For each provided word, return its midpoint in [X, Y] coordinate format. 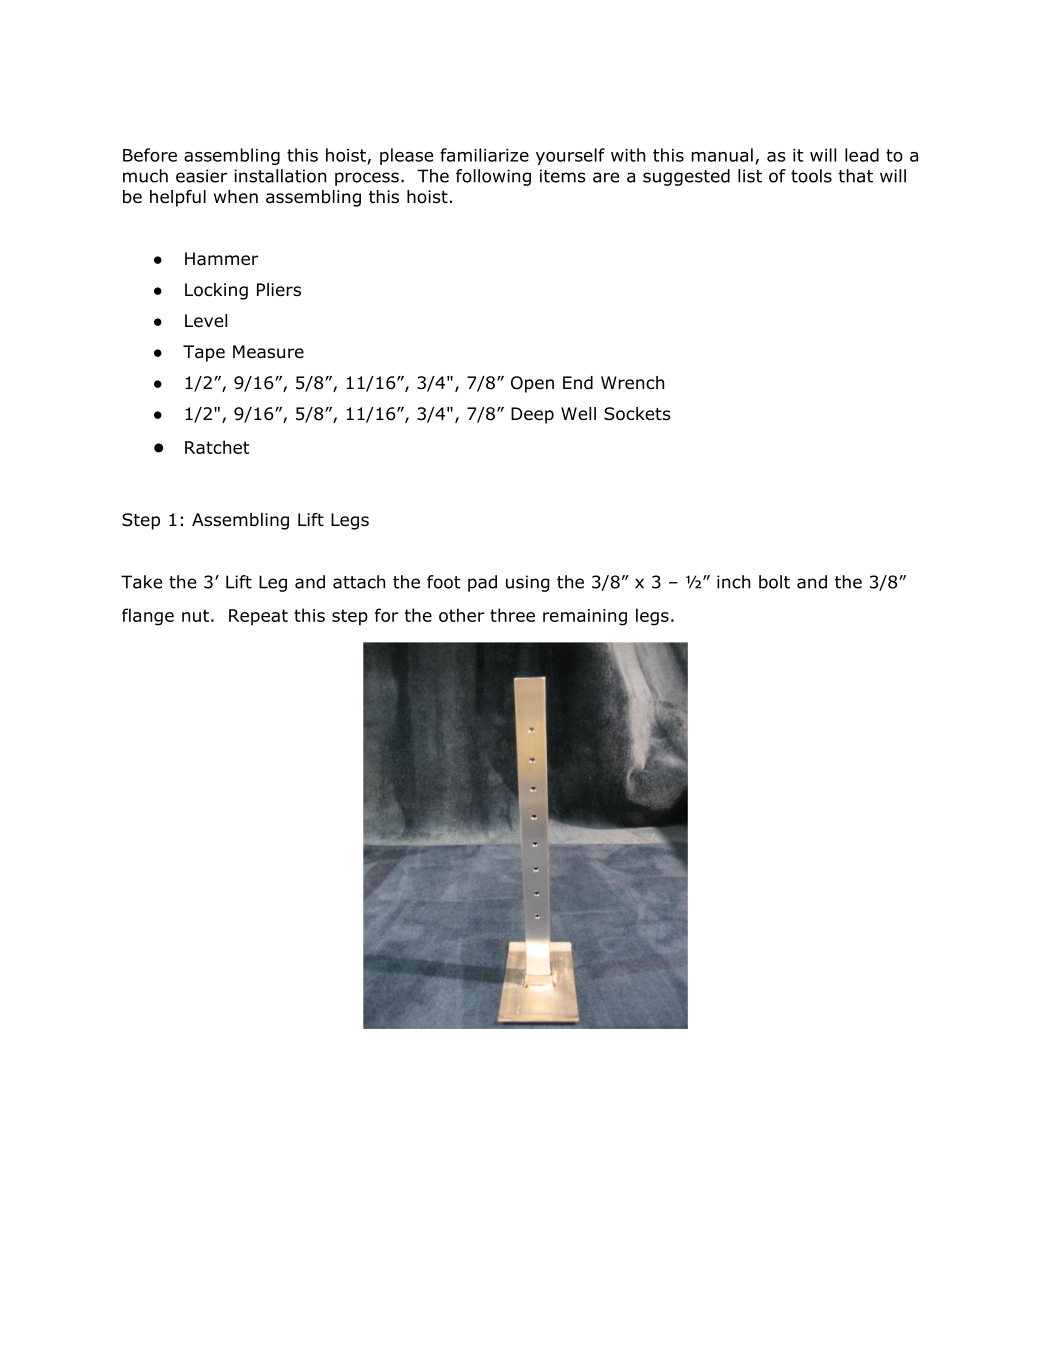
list [750, 176]
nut [195, 615]
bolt [774, 582]
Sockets [637, 414]
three [512, 615]
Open [532, 384]
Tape [204, 353]
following [493, 177]
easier [201, 176]
